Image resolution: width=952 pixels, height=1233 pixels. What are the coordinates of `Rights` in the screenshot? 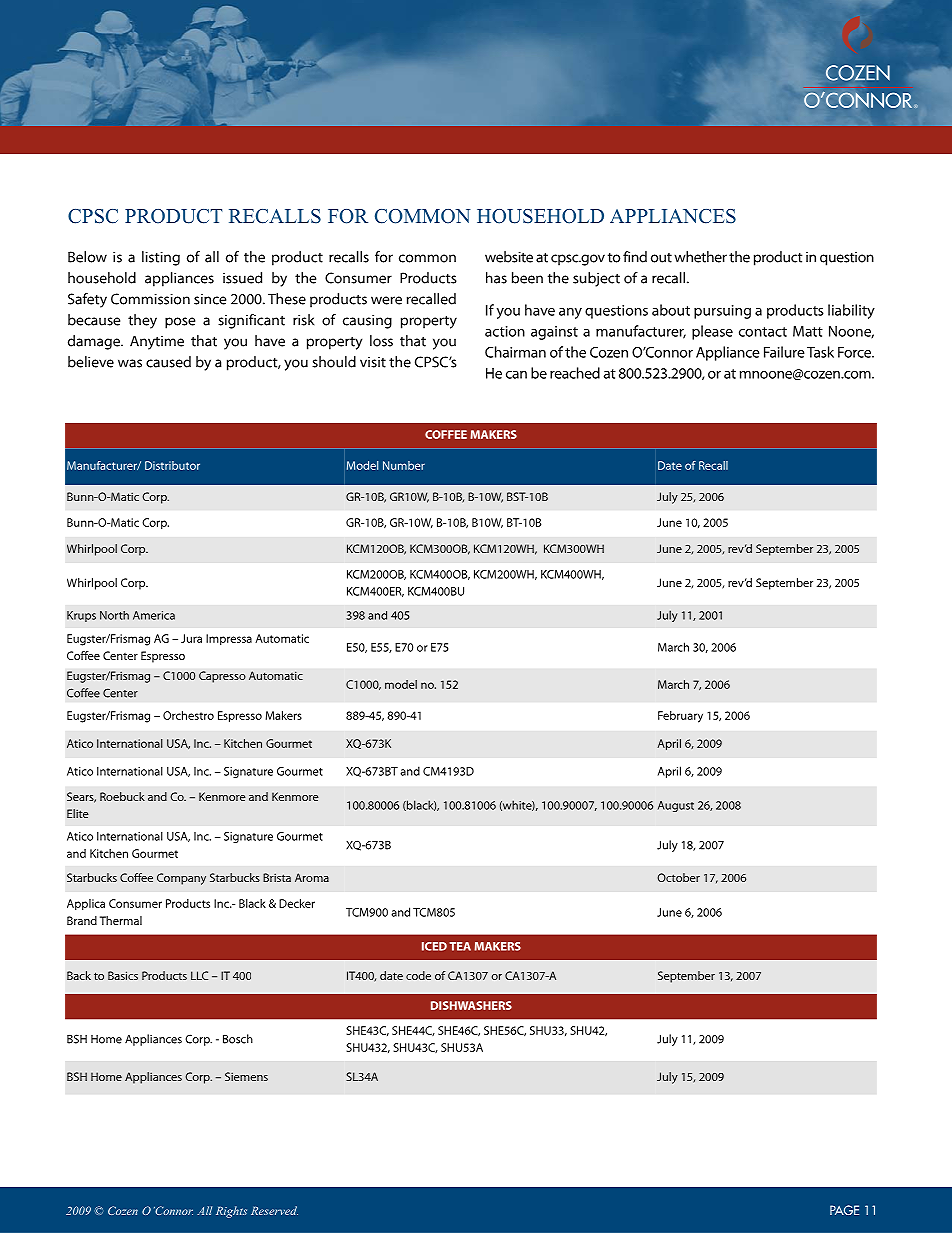 It's located at (231, 1212).
